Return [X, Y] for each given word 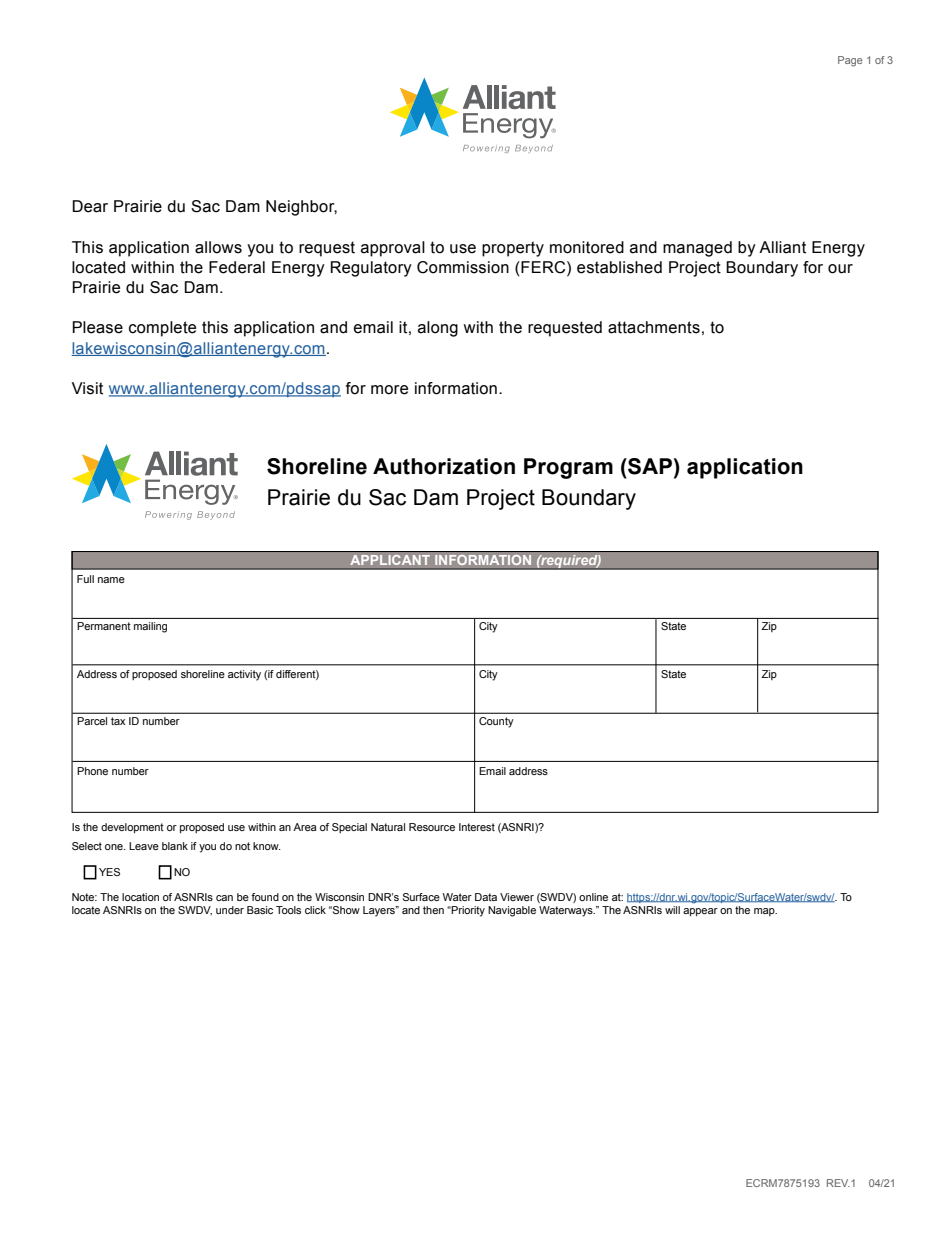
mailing [150, 627]
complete [162, 329]
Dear [90, 206]
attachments [654, 327]
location [140, 897]
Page [850, 61]
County [496, 722]
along [438, 329]
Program [568, 468]
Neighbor [301, 208]
